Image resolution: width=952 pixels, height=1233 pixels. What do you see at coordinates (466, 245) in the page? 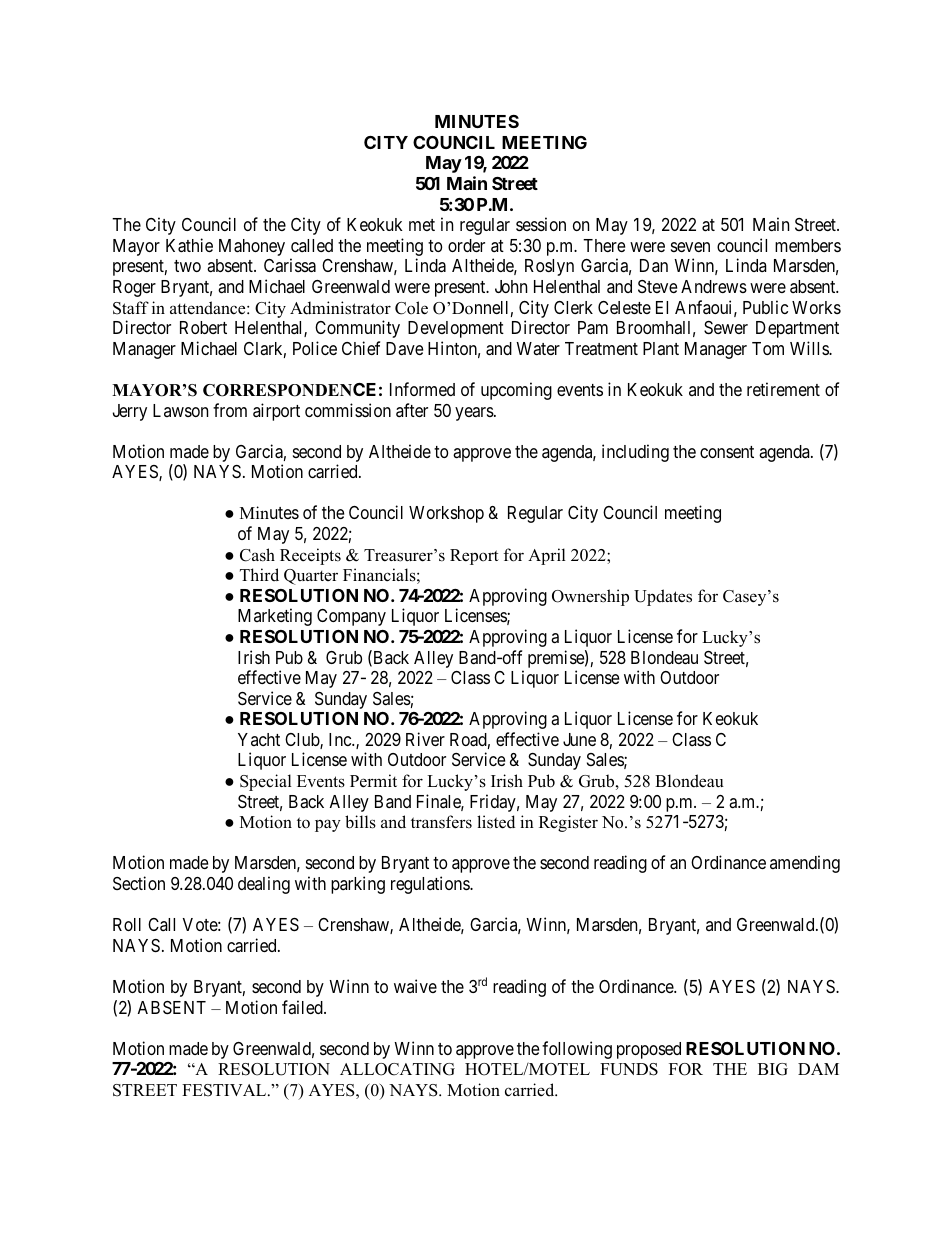
I see `order` at bounding box center [466, 245].
